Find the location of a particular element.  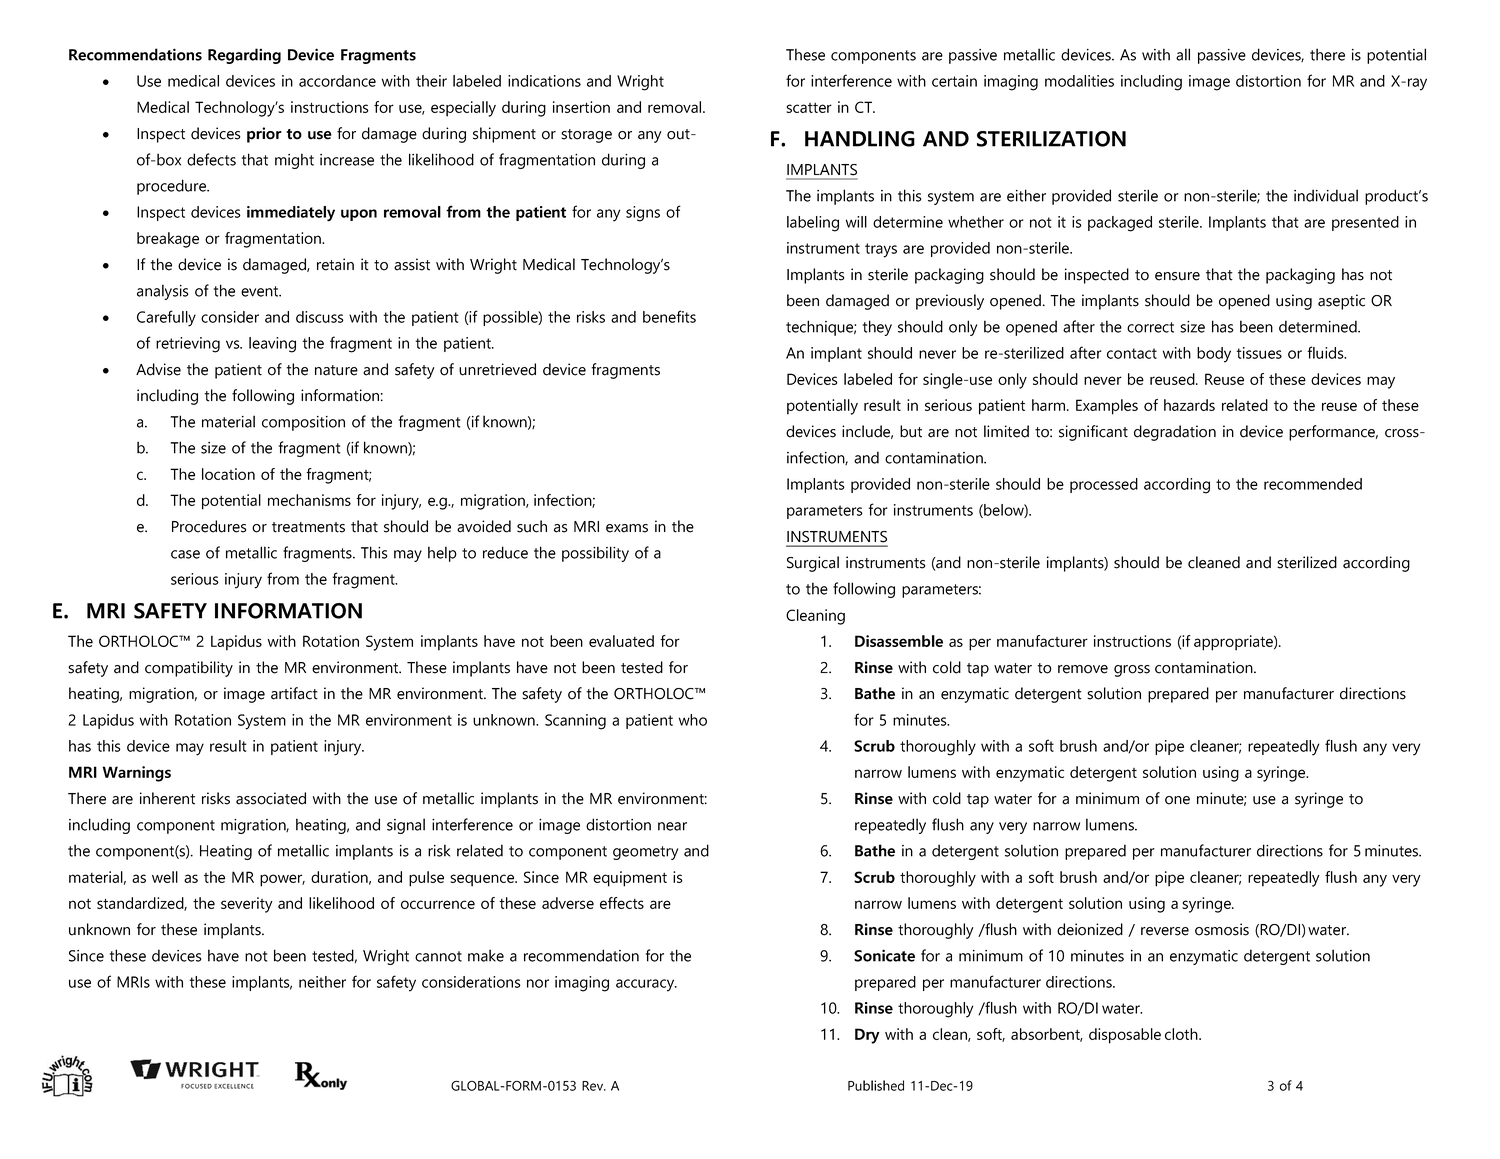

cannot is located at coordinates (438, 956).
